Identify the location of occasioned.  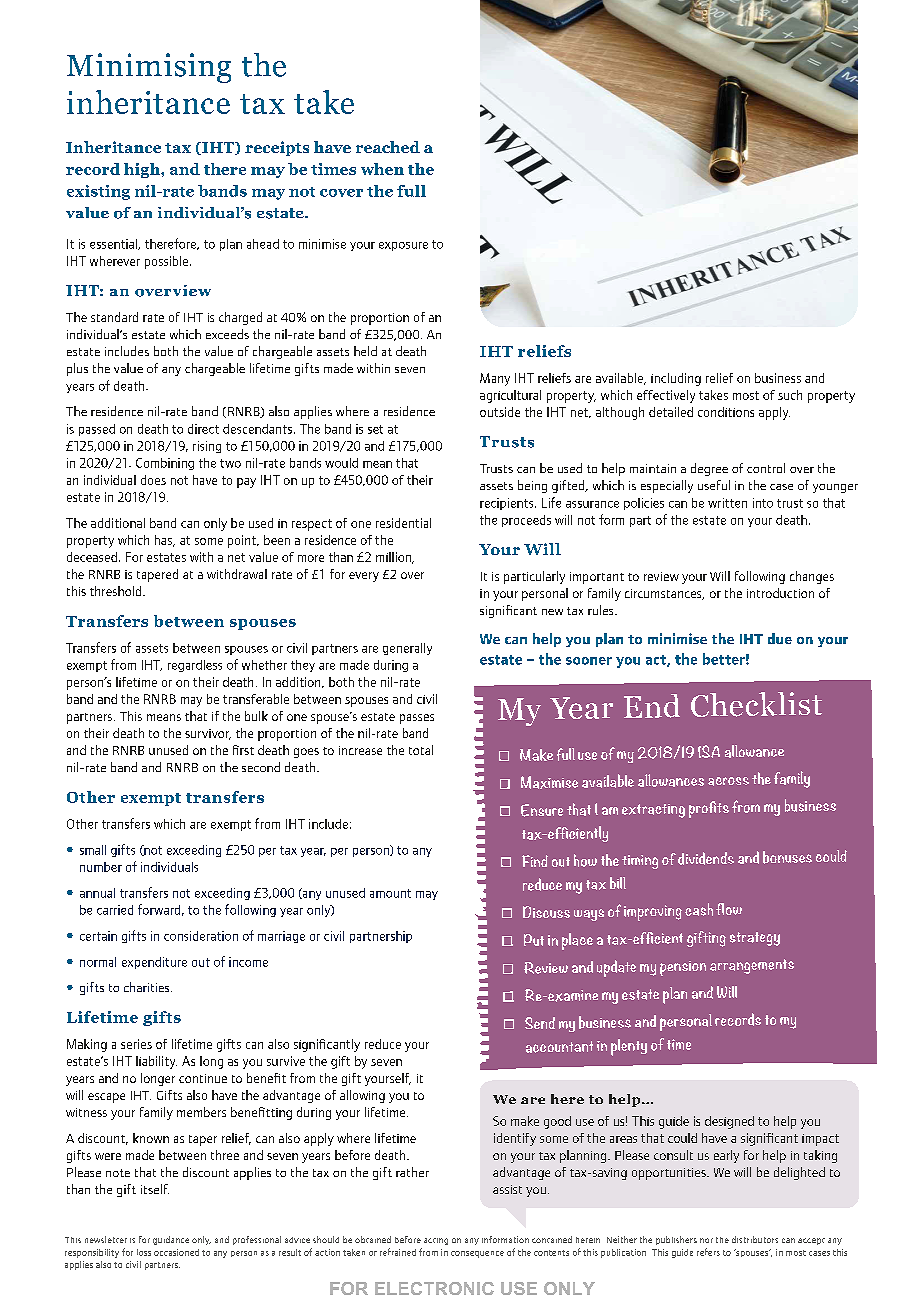
(176, 1252).
